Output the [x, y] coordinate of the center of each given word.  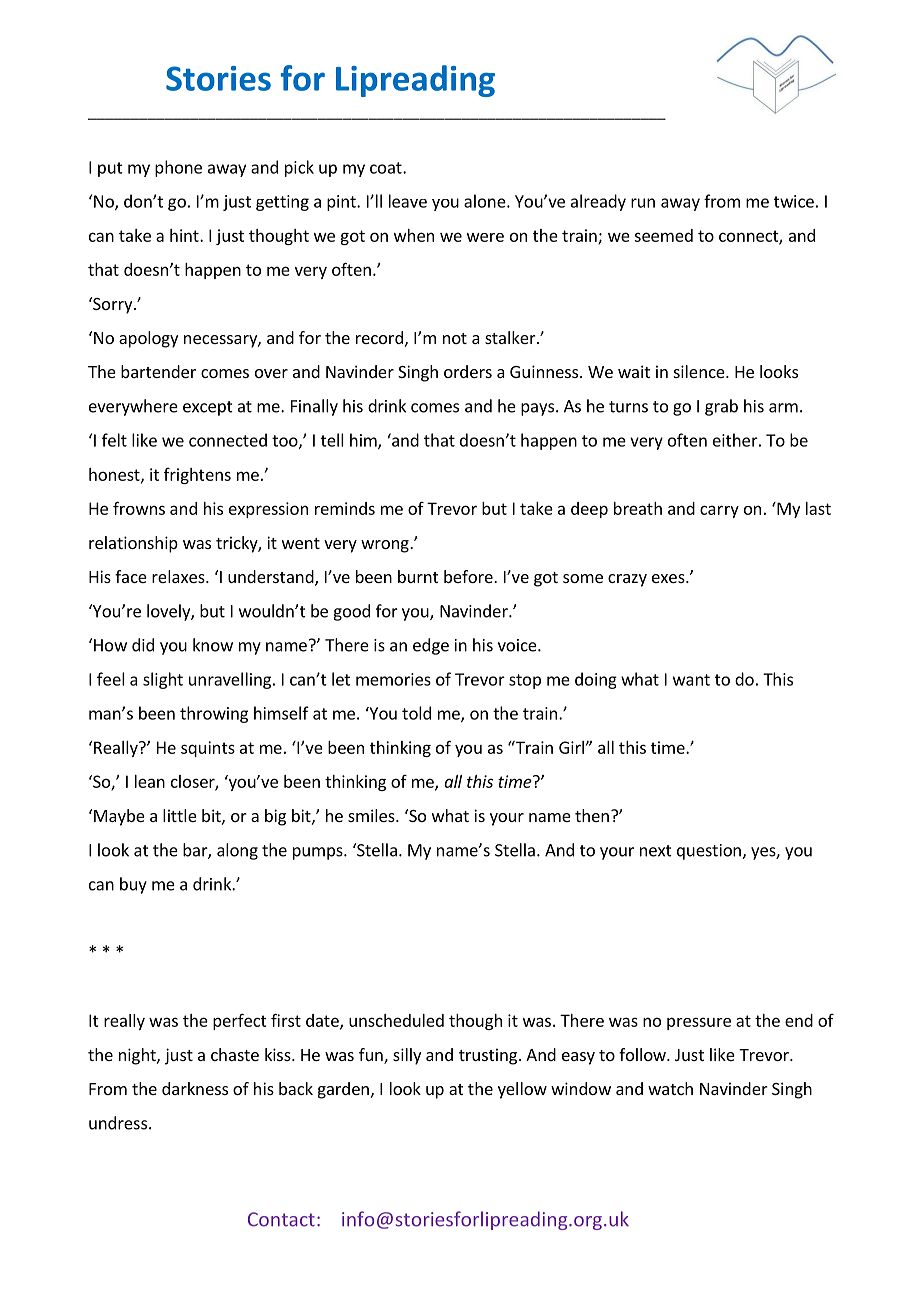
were [485, 237]
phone [178, 168]
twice [794, 201]
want [691, 680]
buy [133, 885]
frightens [197, 476]
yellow [522, 1090]
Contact [281, 1219]
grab [721, 407]
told [416, 713]
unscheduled [396, 1020]
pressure [699, 1023]
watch [670, 1088]
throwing [214, 714]
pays [537, 409]
